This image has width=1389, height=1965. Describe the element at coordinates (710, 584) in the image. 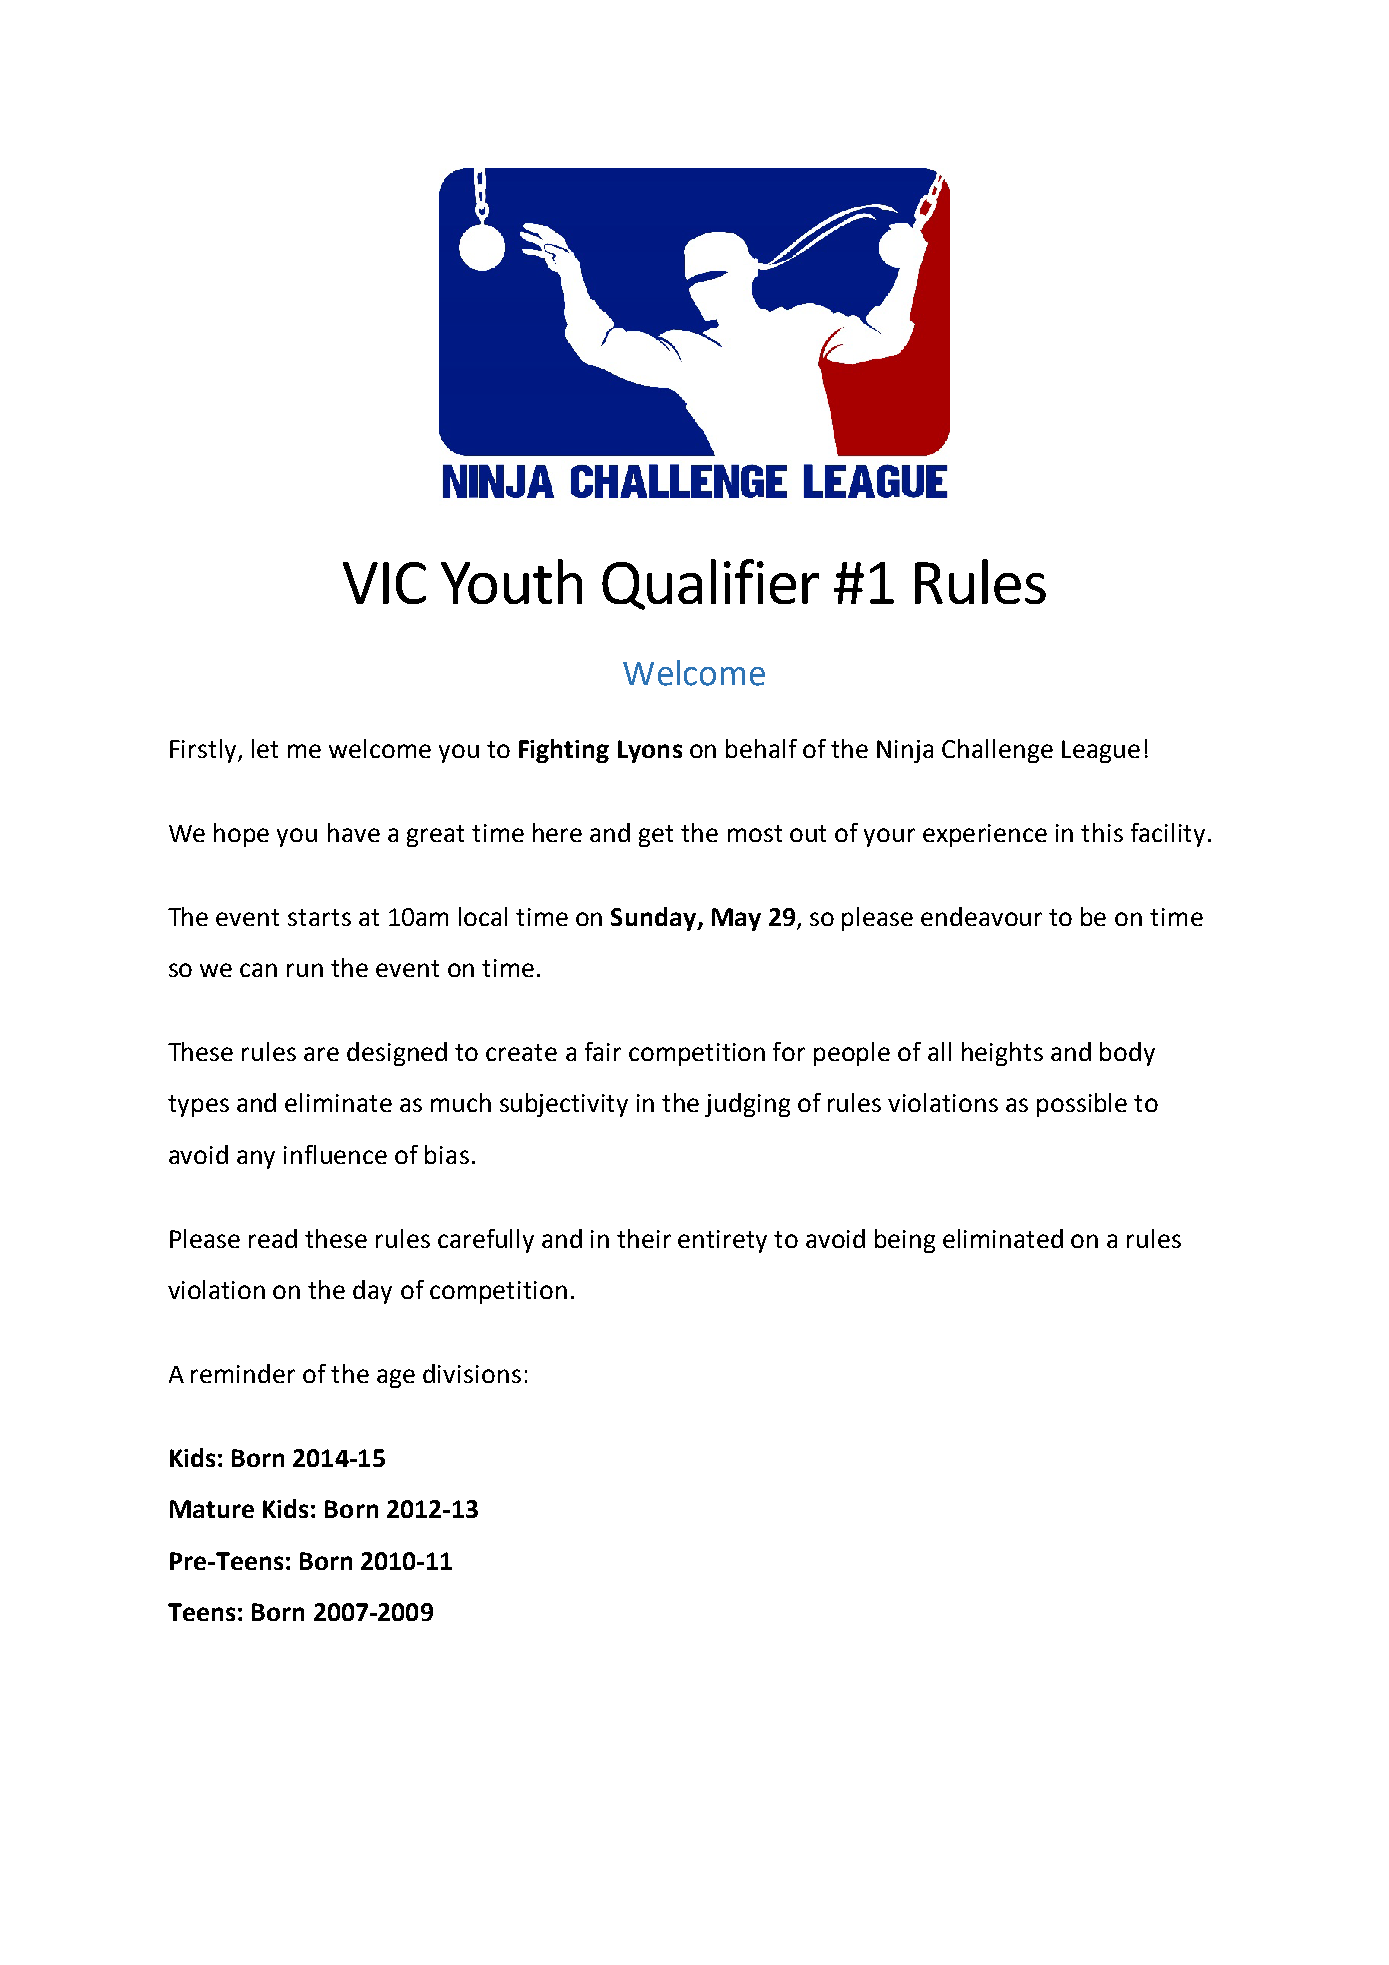

I see `Qualifier` at that location.
